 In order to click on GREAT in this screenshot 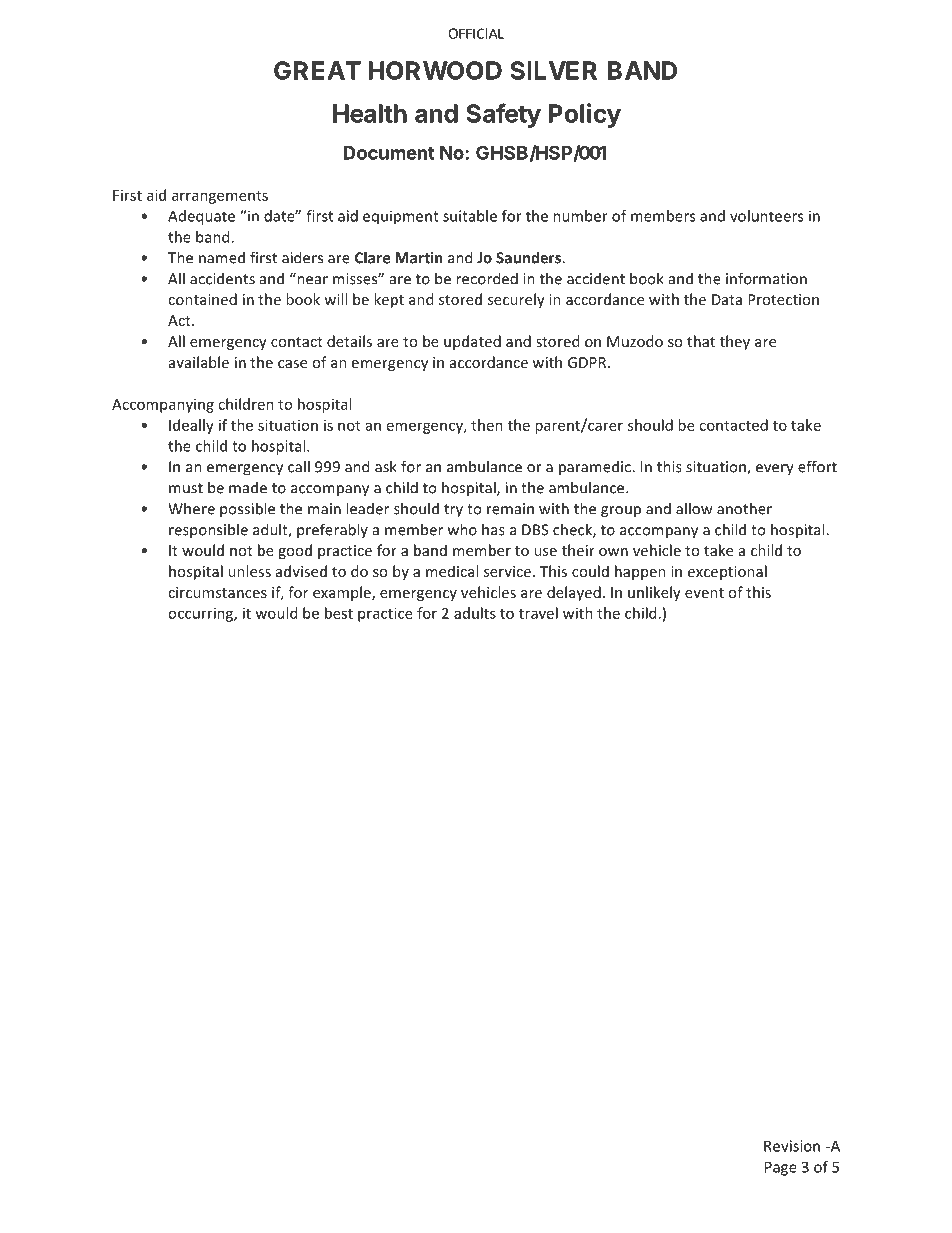, I will do `click(317, 70)`.
